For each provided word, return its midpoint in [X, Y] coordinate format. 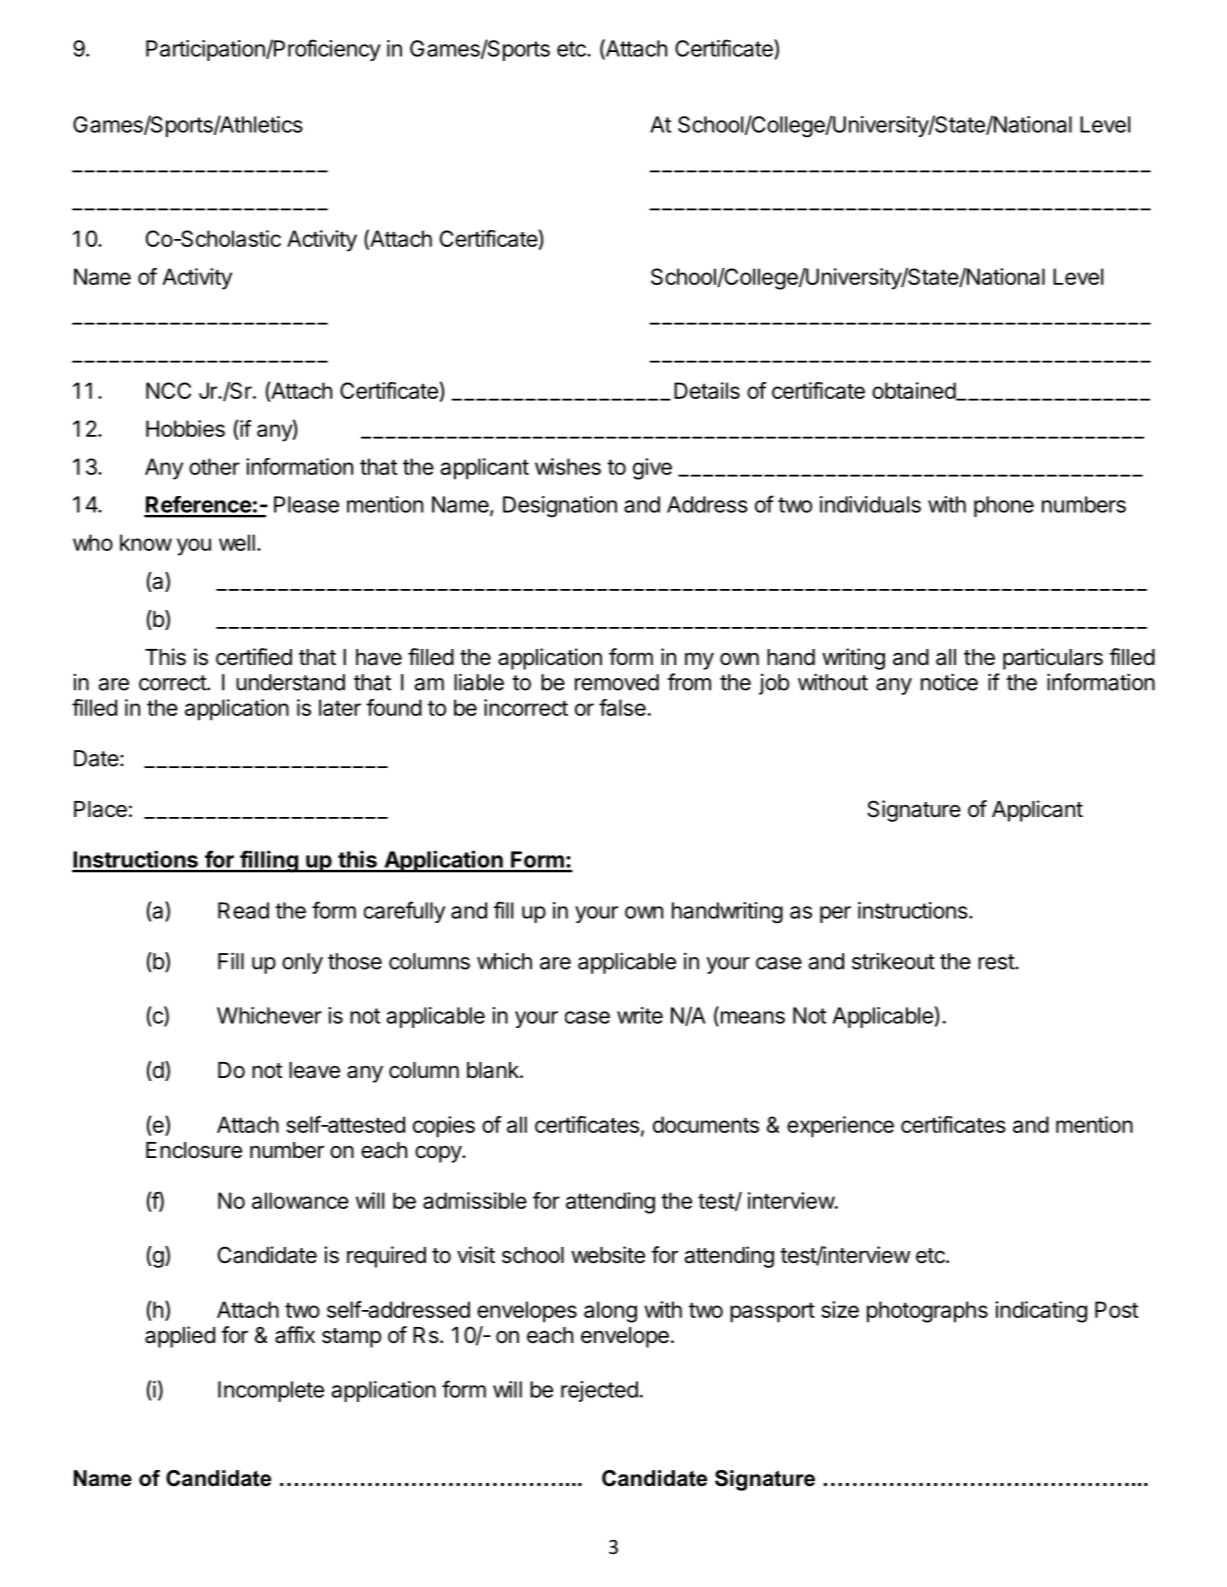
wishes [568, 466]
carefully [404, 912]
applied [180, 1337]
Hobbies [185, 428]
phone [1004, 506]
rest [997, 962]
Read [243, 910]
